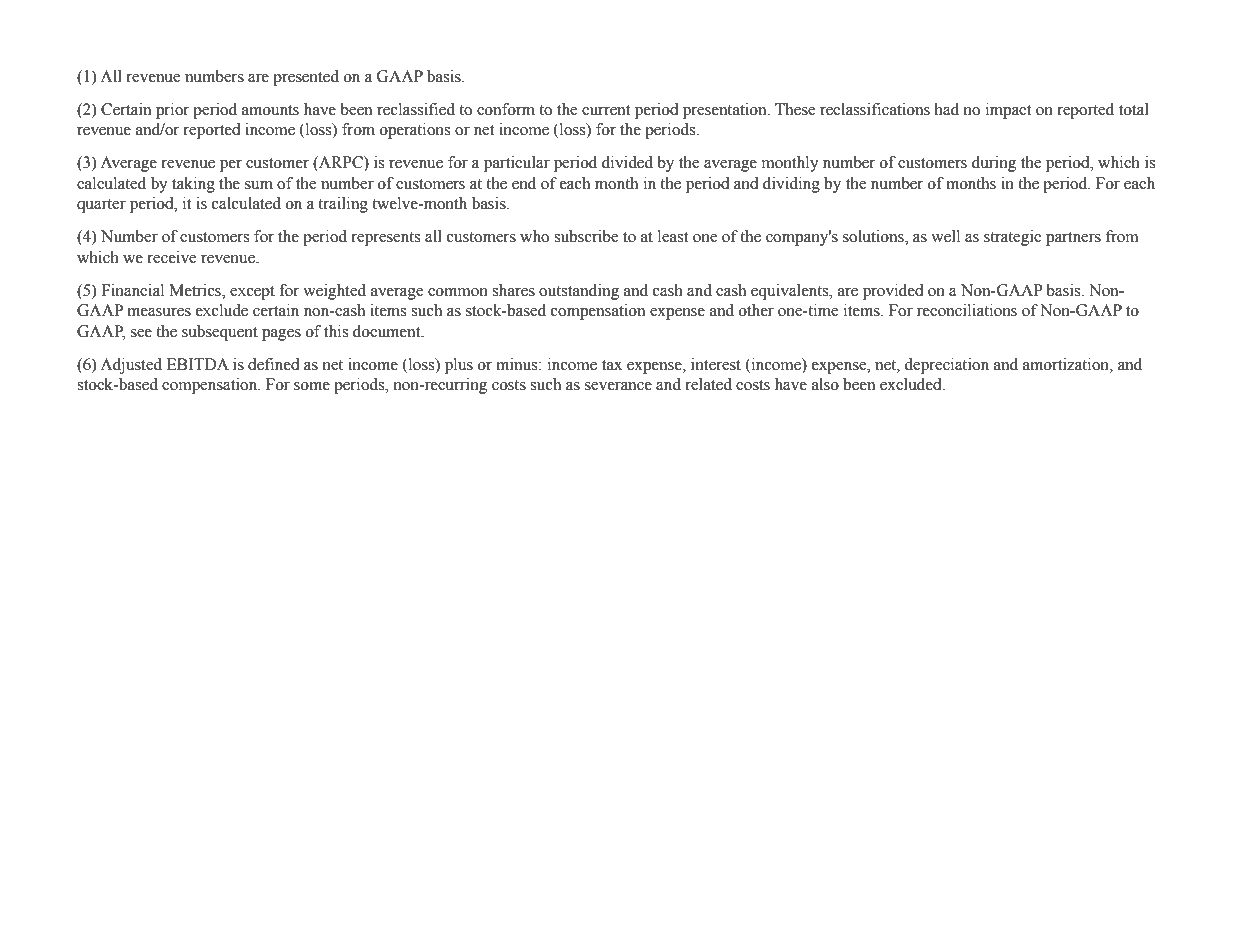  Describe the element at coordinates (627, 162) in the page. I see `divided` at that location.
